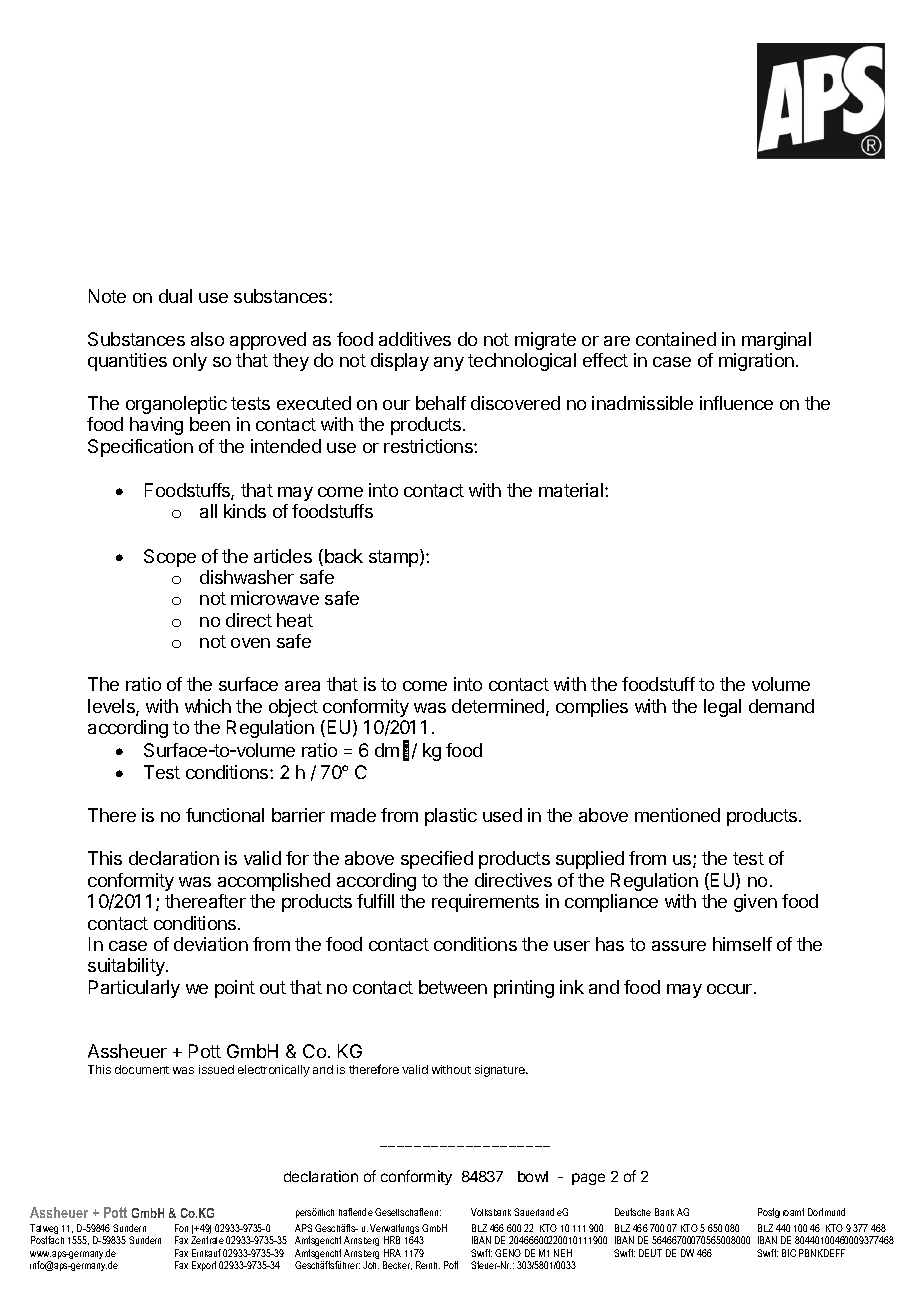 The width and height of the document is (924, 1308). Describe the element at coordinates (235, 989) in the document. I see `point` at that location.
